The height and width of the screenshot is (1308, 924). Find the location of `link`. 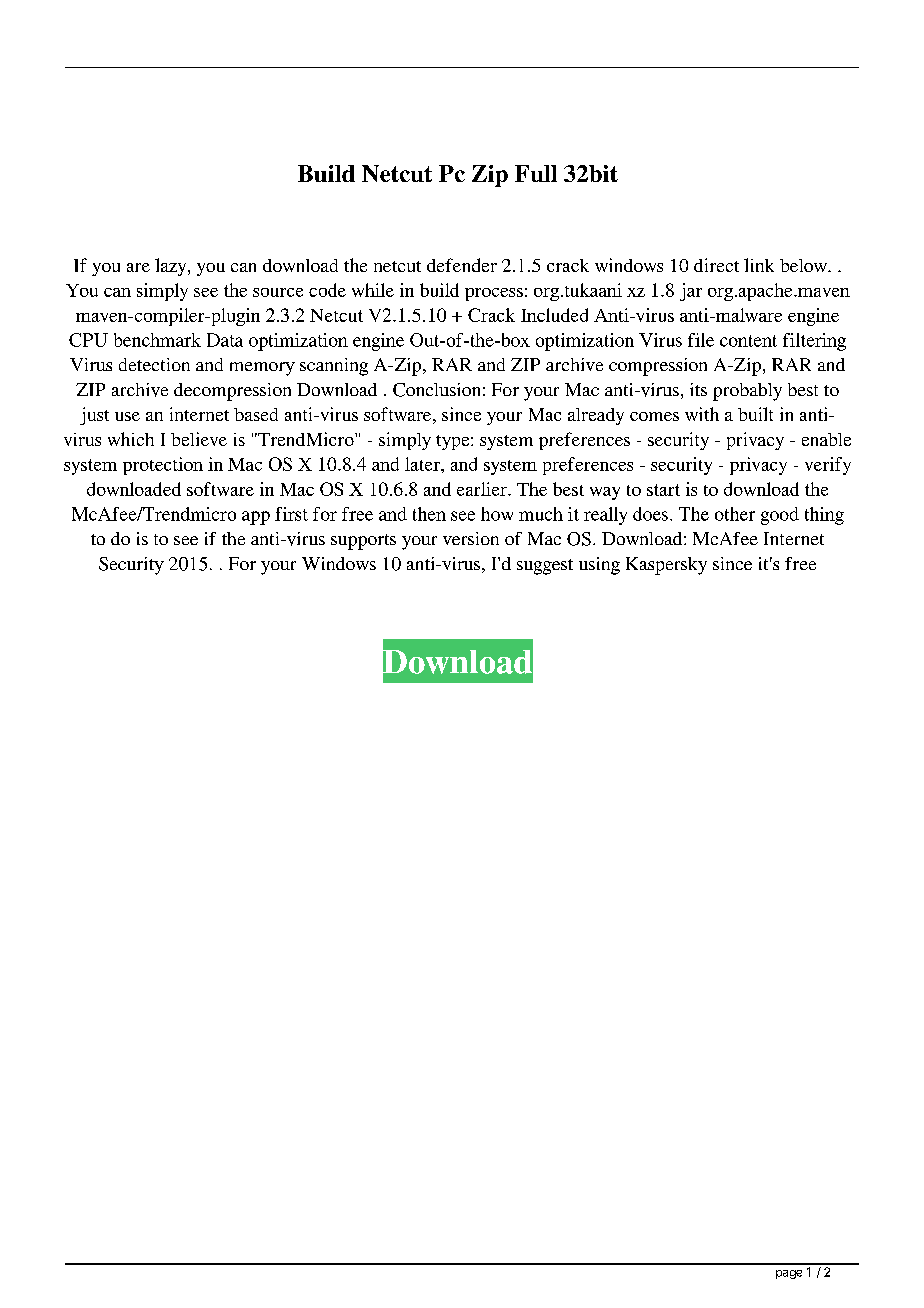

link is located at coordinates (759, 265).
